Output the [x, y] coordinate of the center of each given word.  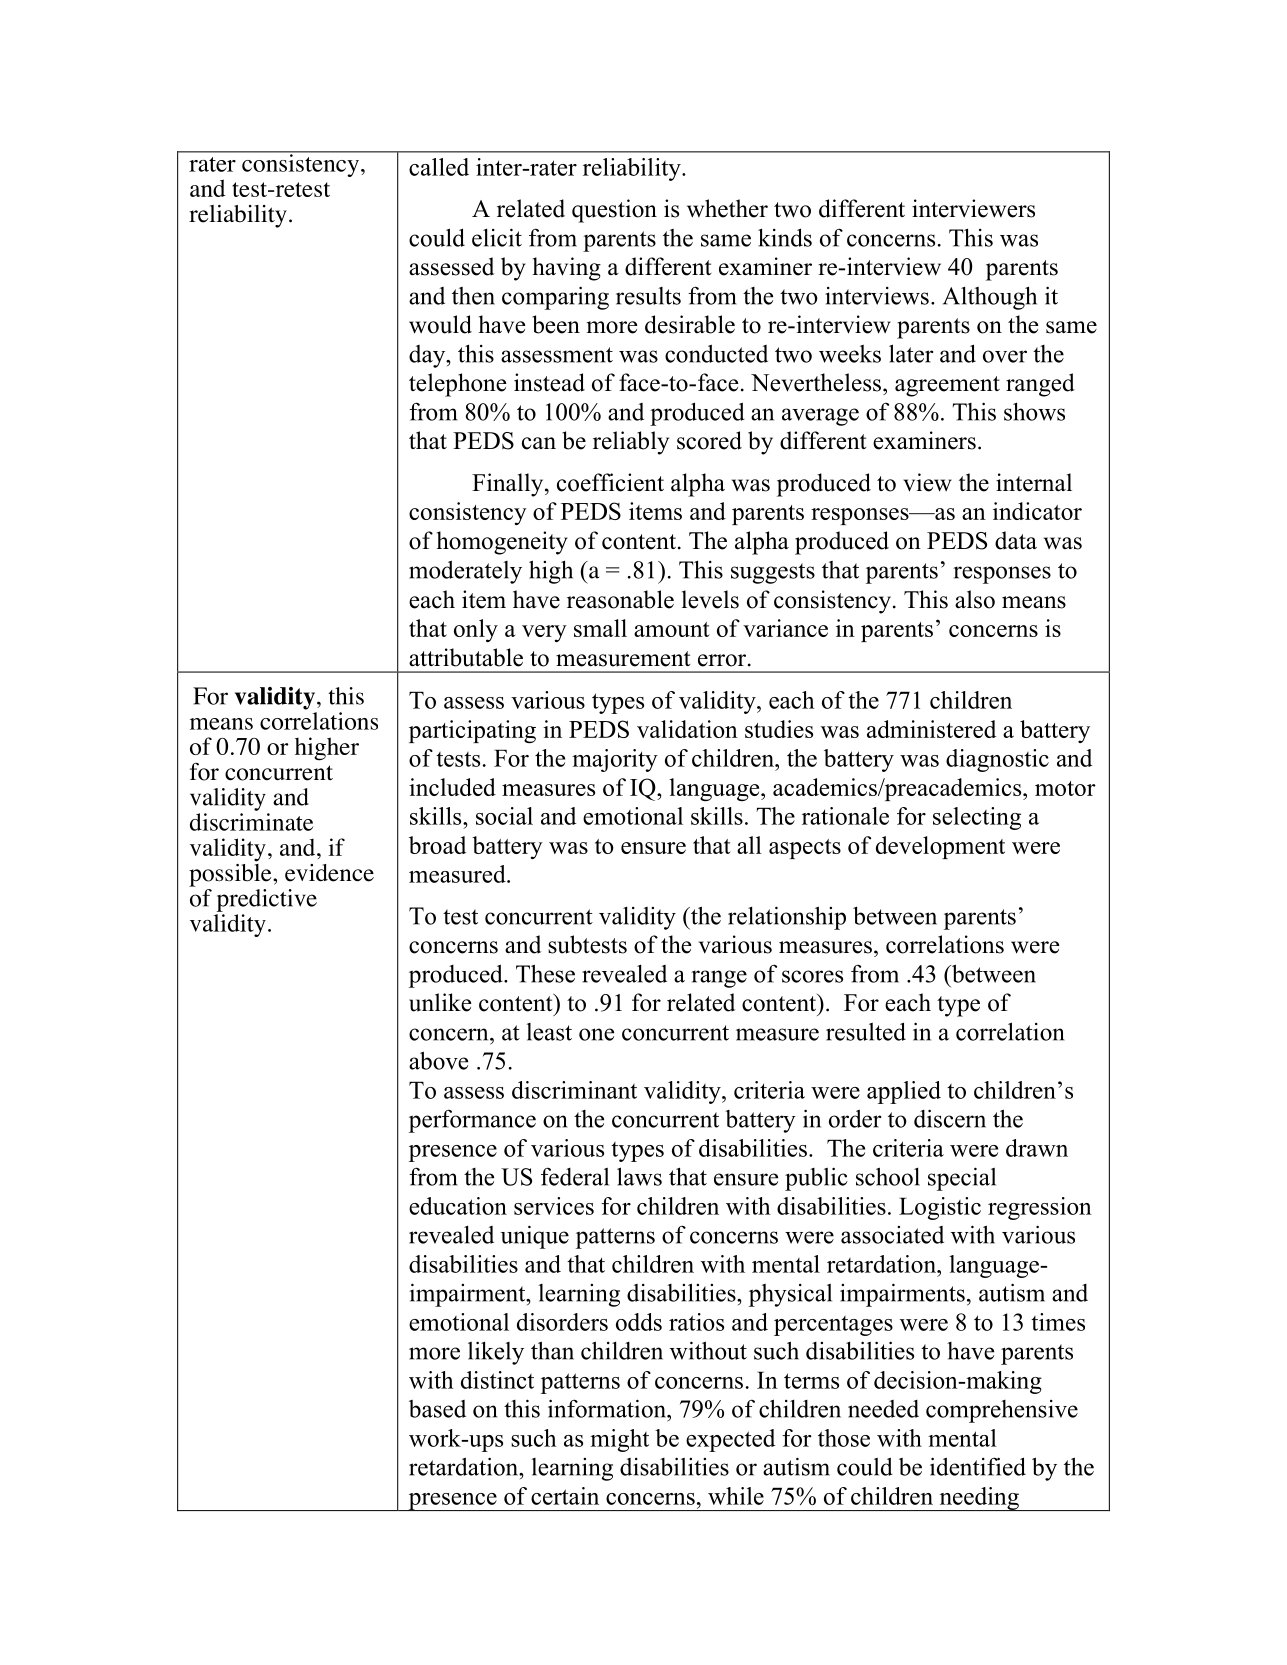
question [614, 211]
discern [950, 1118]
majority [615, 760]
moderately [465, 572]
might [619, 1440]
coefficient [610, 482]
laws [639, 1176]
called [439, 167]
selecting [977, 818]
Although [990, 298]
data [1016, 540]
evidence [329, 873]
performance [472, 1121]
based [437, 1409]
